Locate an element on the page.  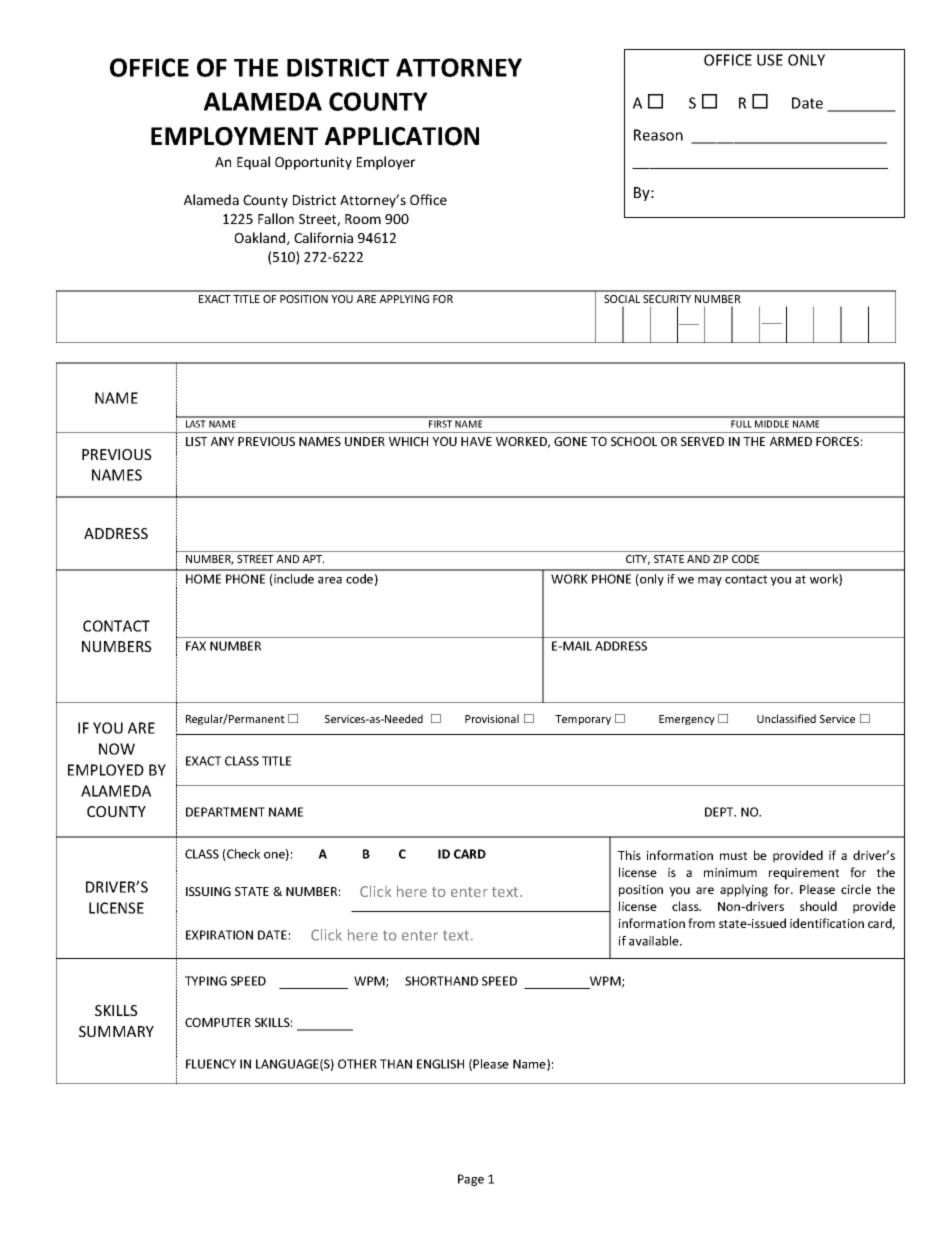
may is located at coordinates (710, 581).
